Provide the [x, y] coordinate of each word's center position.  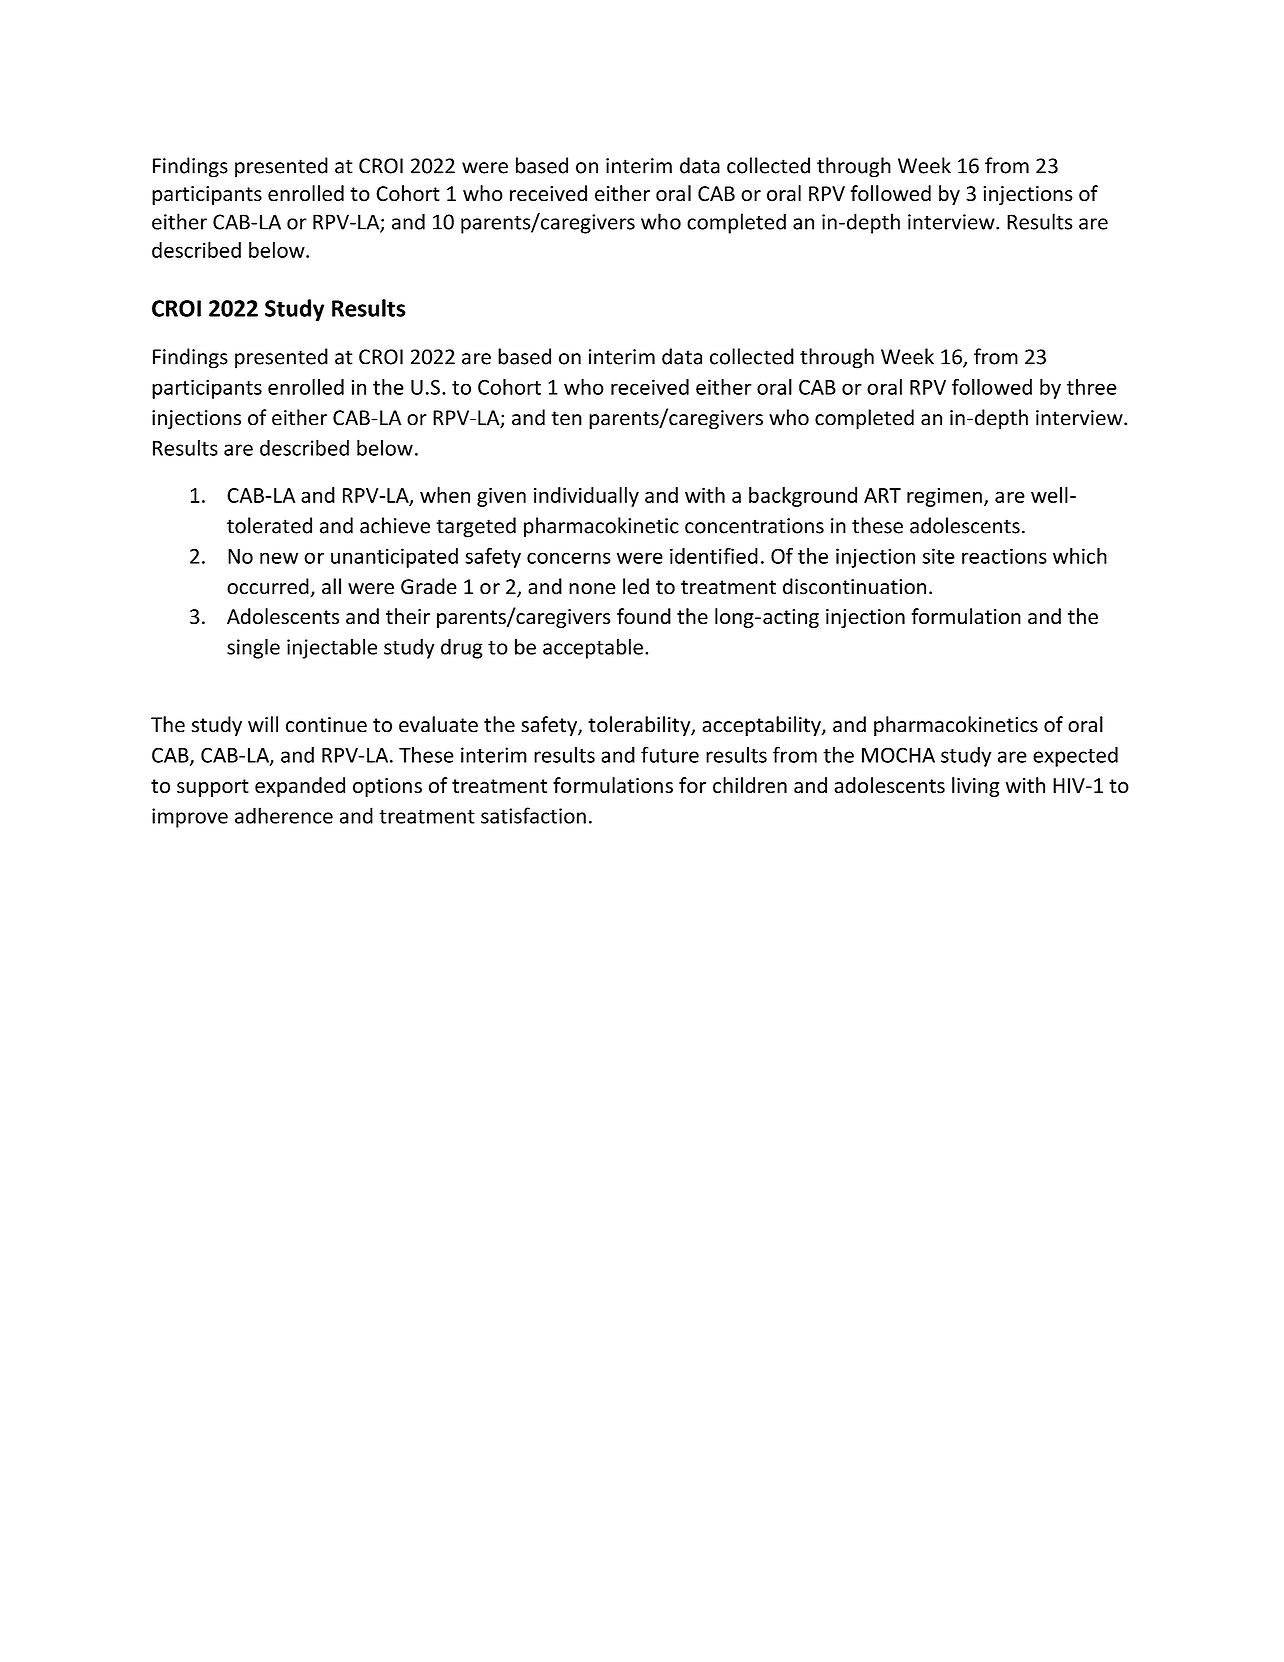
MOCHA [898, 755]
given [501, 497]
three [1092, 387]
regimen [944, 497]
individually [586, 497]
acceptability [762, 726]
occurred [268, 586]
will [263, 724]
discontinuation [854, 586]
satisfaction [533, 815]
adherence [284, 815]
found [644, 616]
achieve [395, 525]
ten [566, 418]
